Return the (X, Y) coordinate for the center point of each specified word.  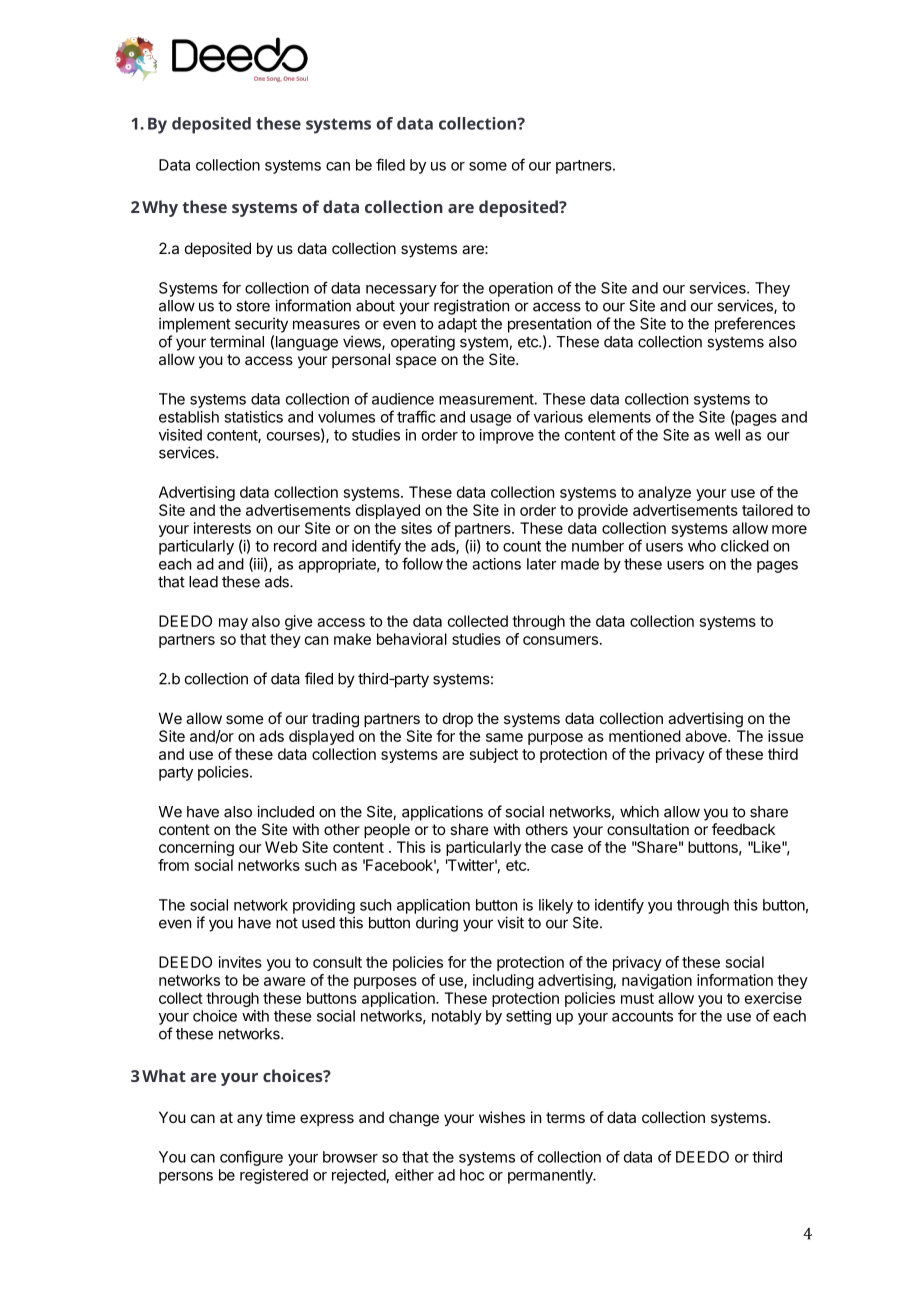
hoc (472, 1175)
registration (471, 307)
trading (335, 720)
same (504, 737)
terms (565, 1117)
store (253, 306)
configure (251, 1158)
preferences (755, 325)
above (707, 736)
